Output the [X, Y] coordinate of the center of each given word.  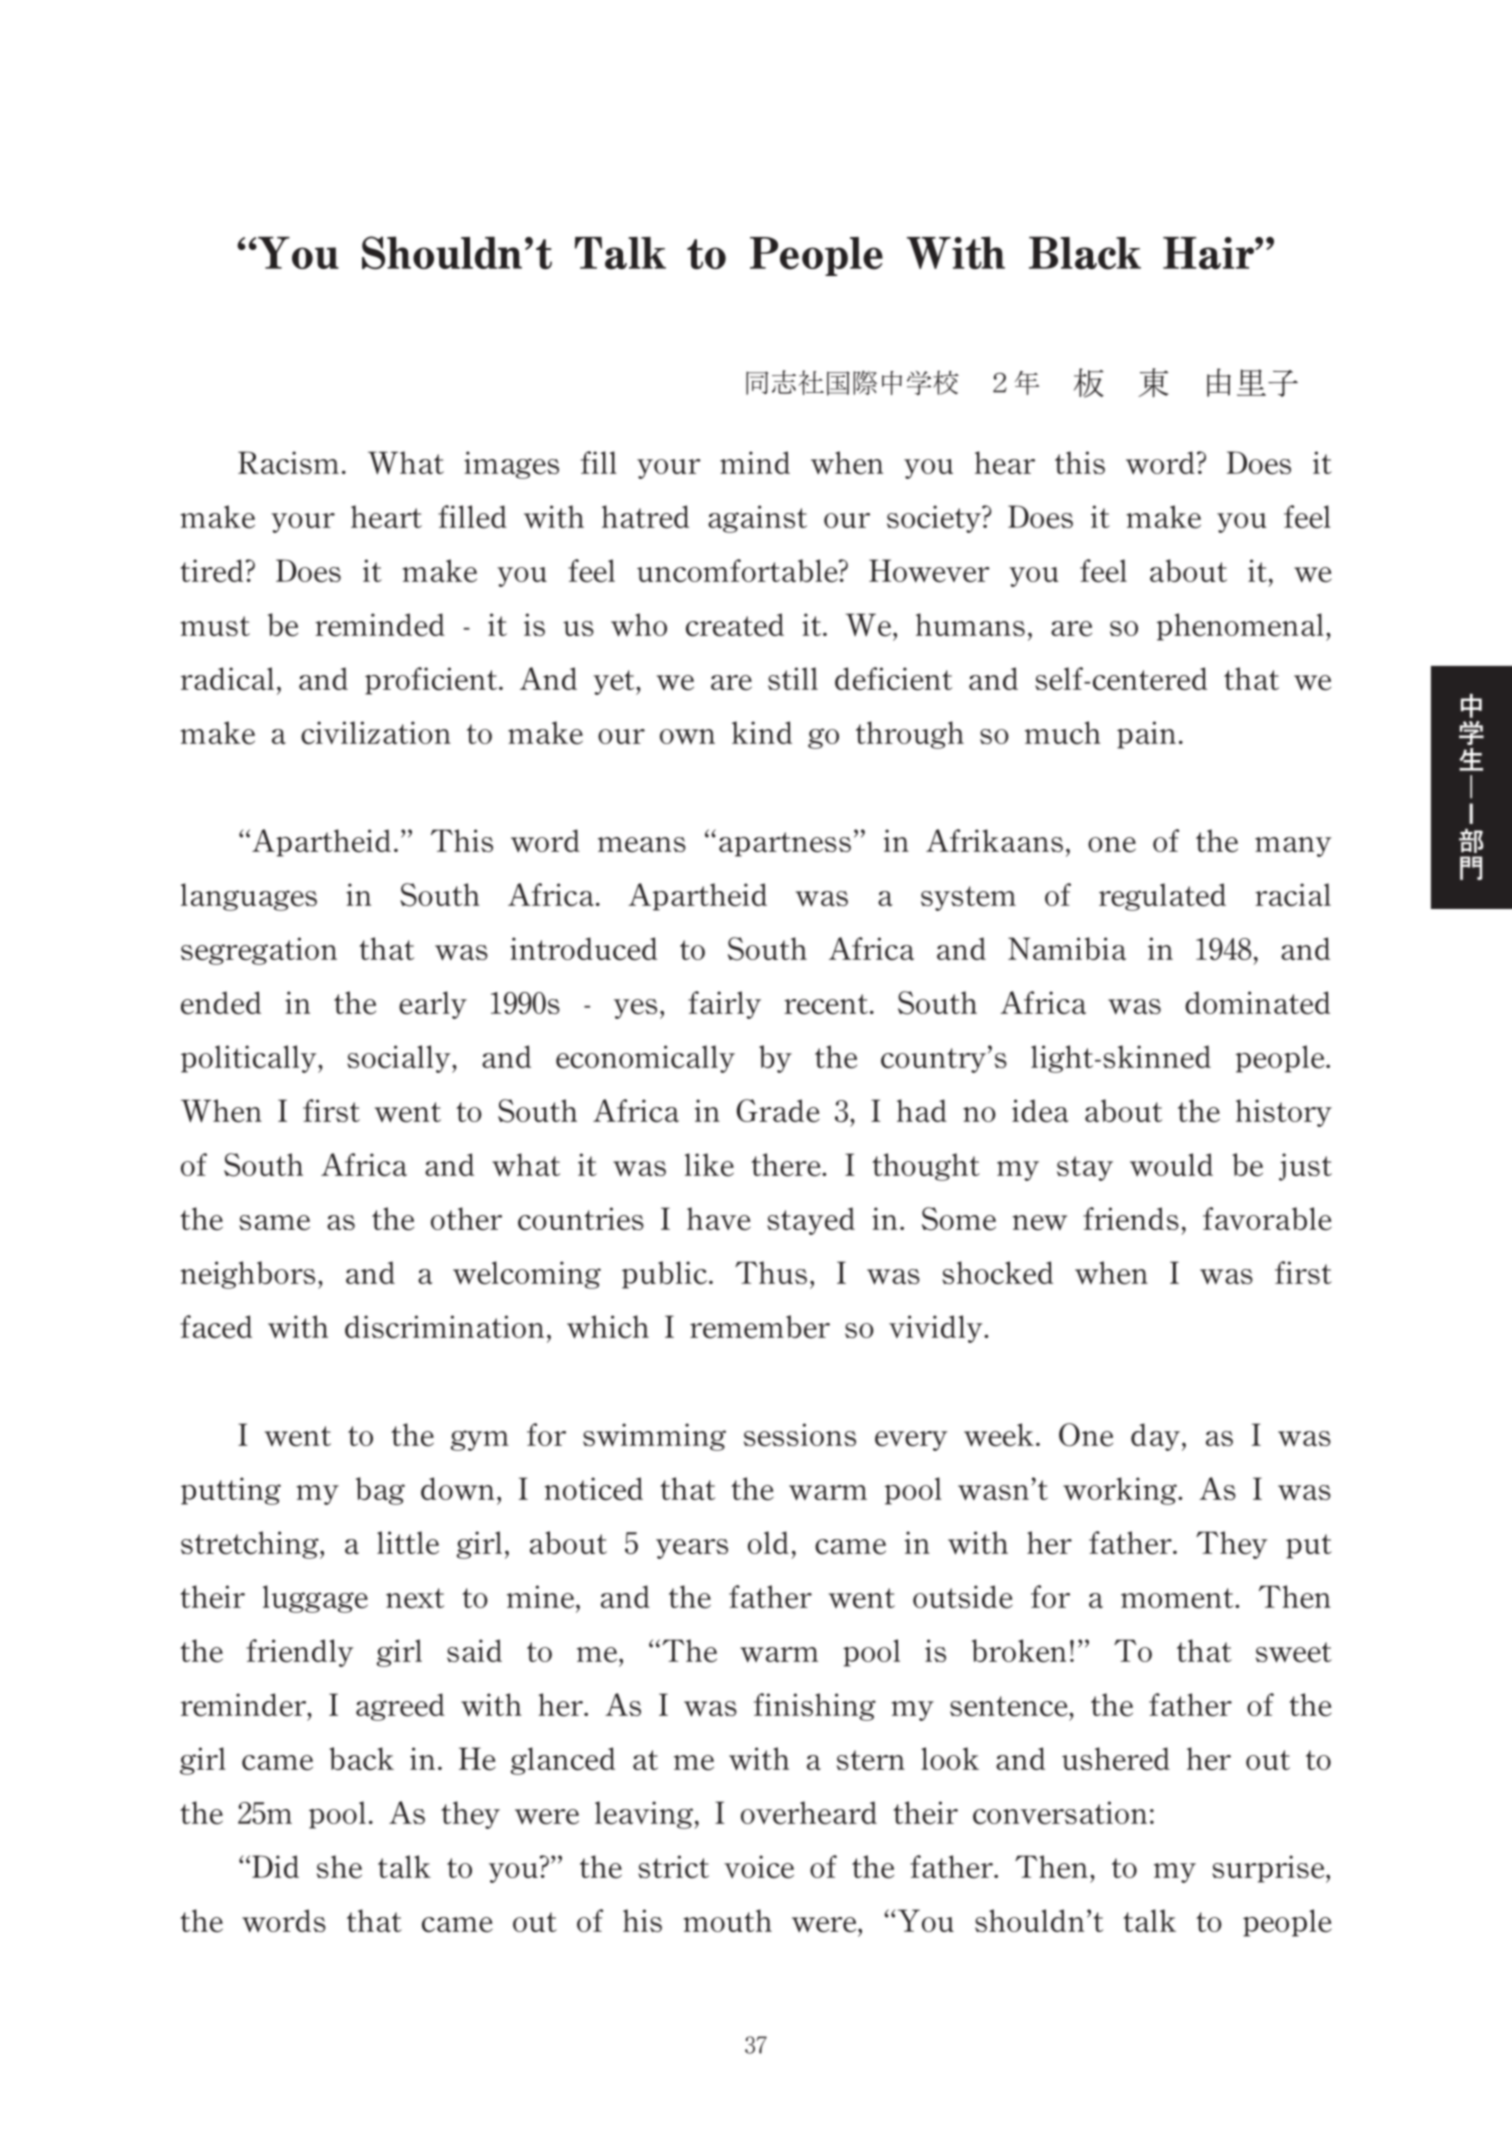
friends [1131, 1219]
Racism [288, 463]
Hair [1209, 253]
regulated [1162, 897]
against [757, 519]
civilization [376, 733]
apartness [785, 844]
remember [760, 1327]
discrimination [444, 1327]
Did [275, 1866]
